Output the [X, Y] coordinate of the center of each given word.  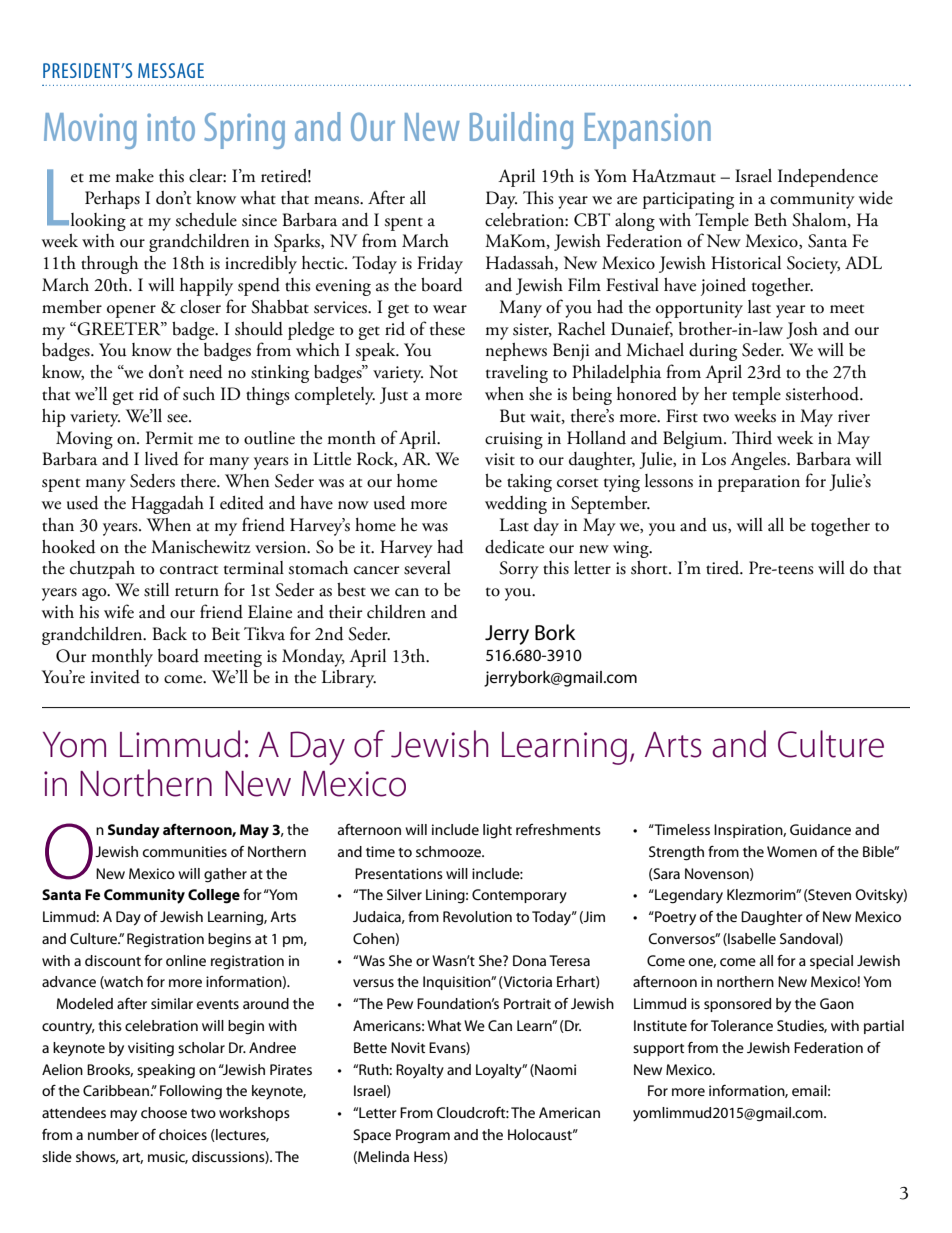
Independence [828, 178]
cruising [514, 440]
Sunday [134, 831]
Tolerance [742, 1025]
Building [521, 130]
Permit [169, 438]
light [497, 831]
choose [164, 1112]
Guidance [820, 829]
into [171, 127]
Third [752, 438]
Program [423, 1136]
